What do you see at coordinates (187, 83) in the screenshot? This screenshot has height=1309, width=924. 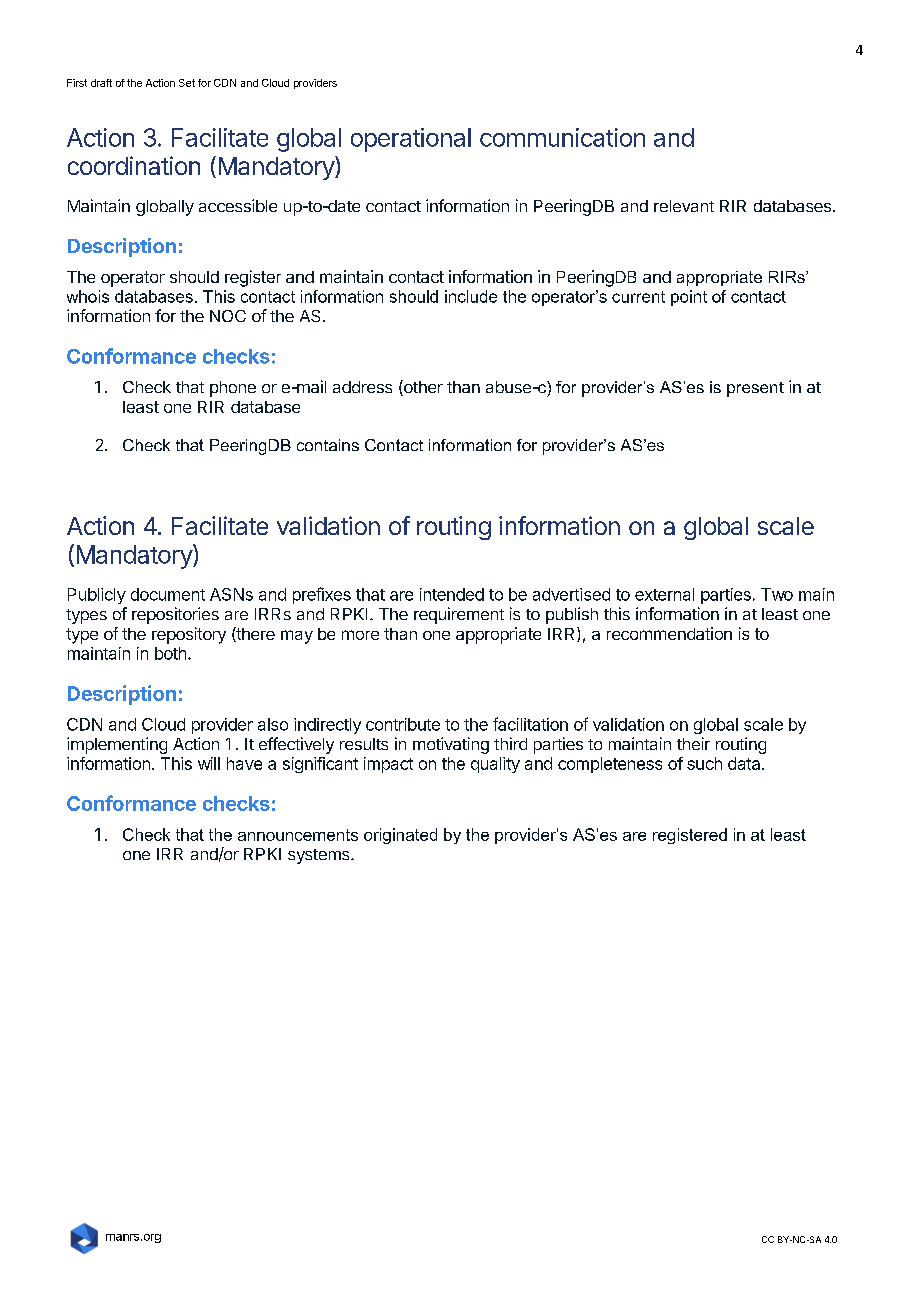 I see `Set` at bounding box center [187, 83].
